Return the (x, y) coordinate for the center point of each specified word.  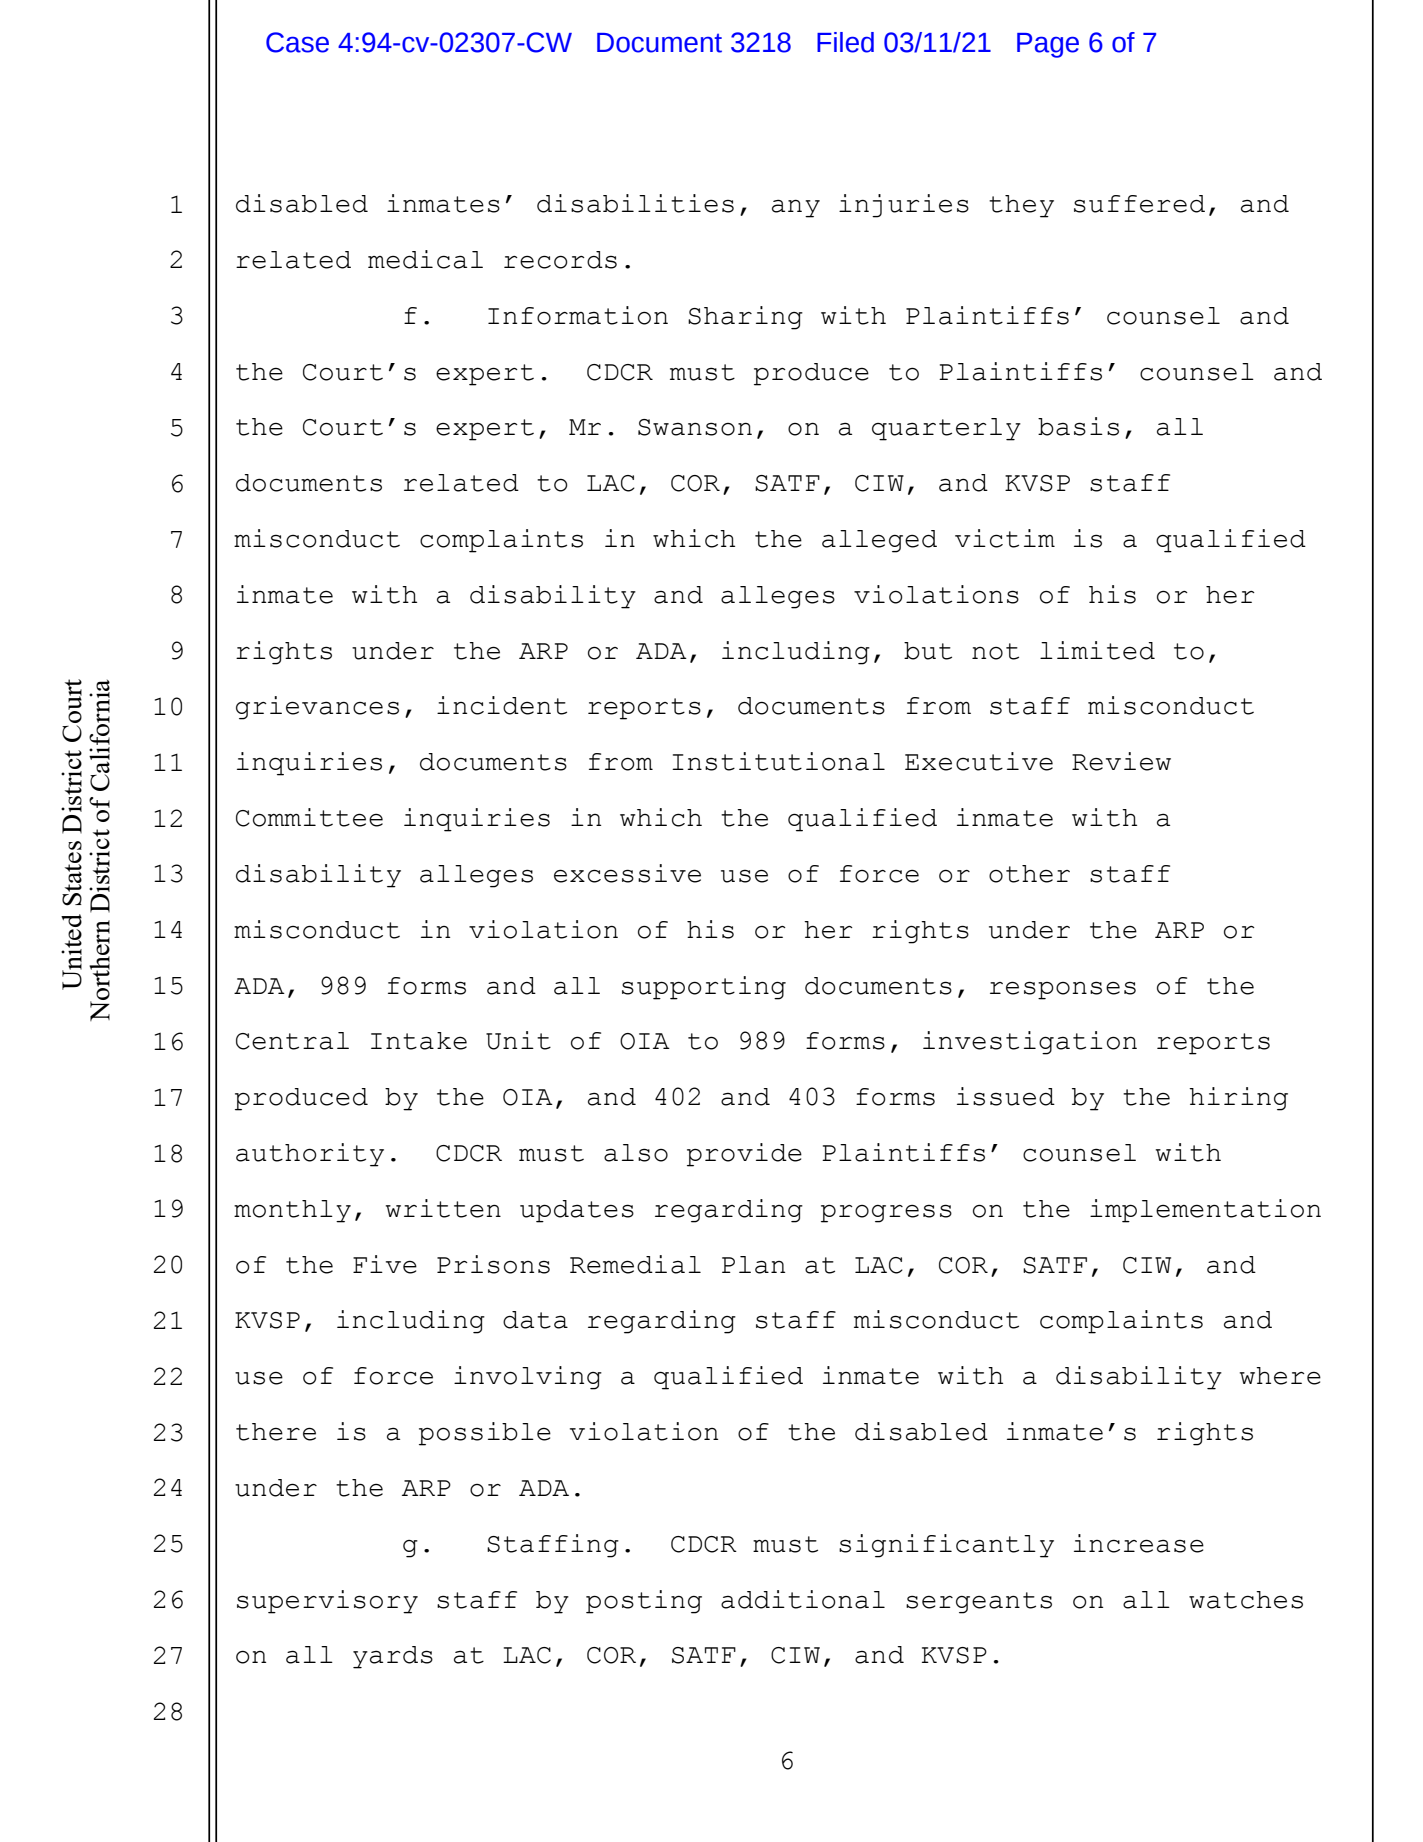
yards (393, 1657)
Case (297, 42)
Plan (753, 1265)
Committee (309, 817)
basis (1078, 426)
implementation (1205, 1211)
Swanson (695, 427)
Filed (845, 42)
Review (1121, 761)
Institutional (778, 761)
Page (1048, 45)
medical (425, 259)
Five (385, 1264)
